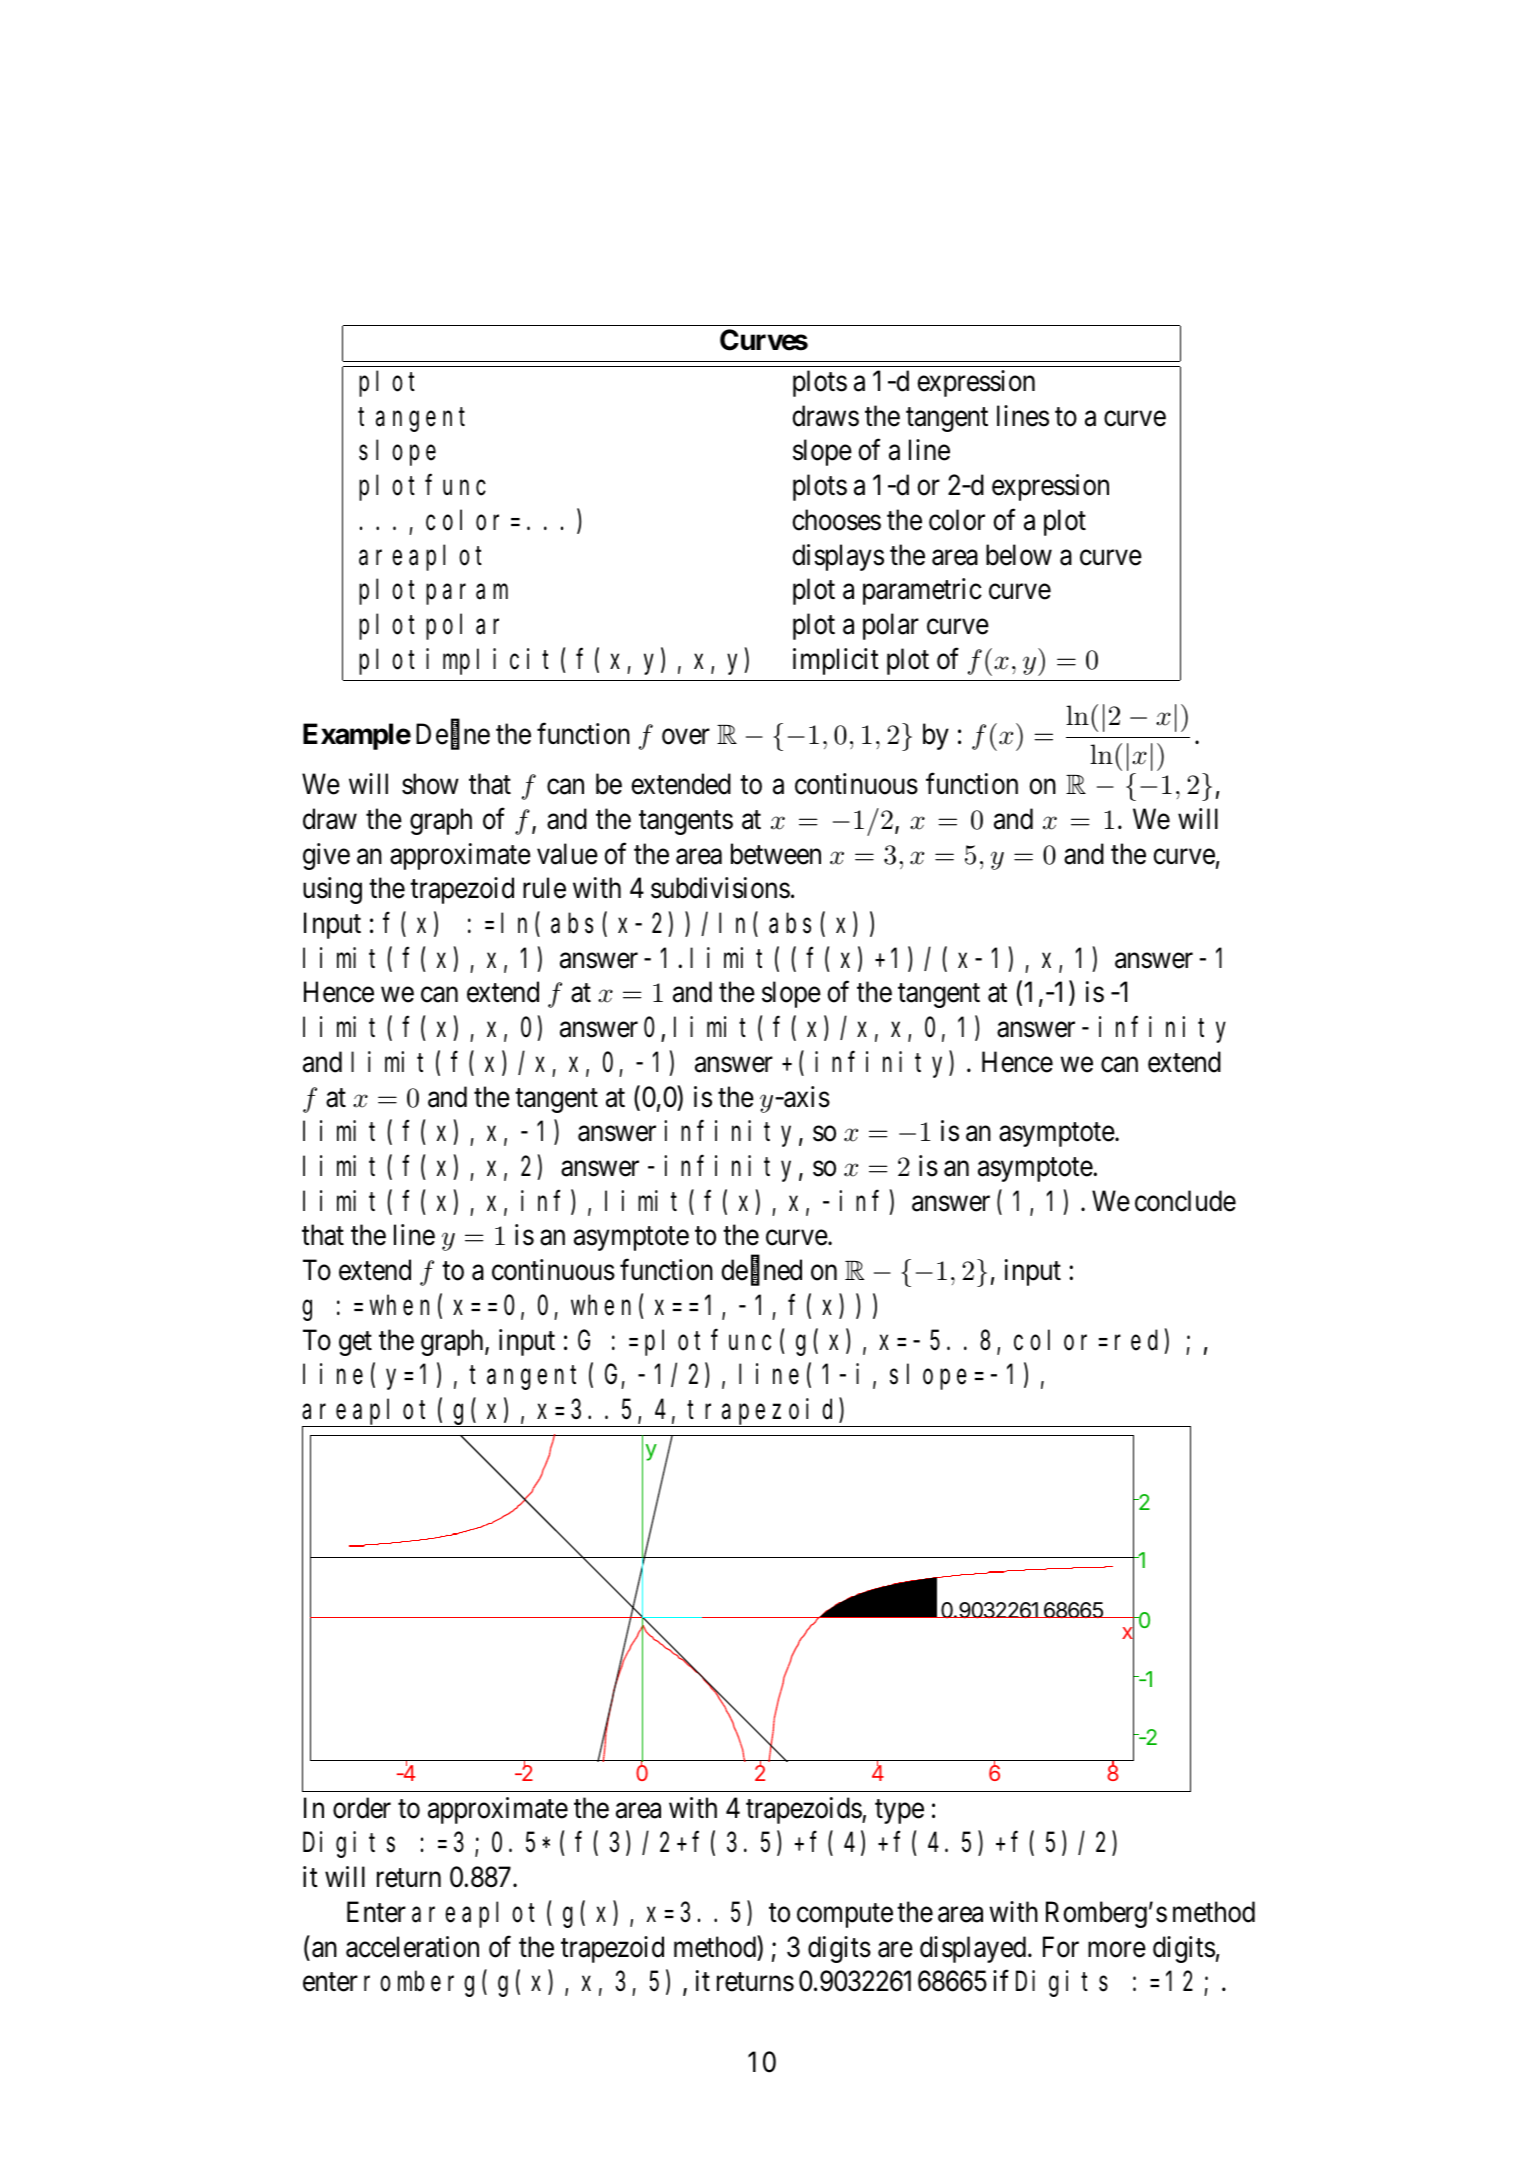 Image resolution: width=1525 pixels, height=2158 pixels. Describe the element at coordinates (412, 1947) in the document. I see `acceleration` at that location.
